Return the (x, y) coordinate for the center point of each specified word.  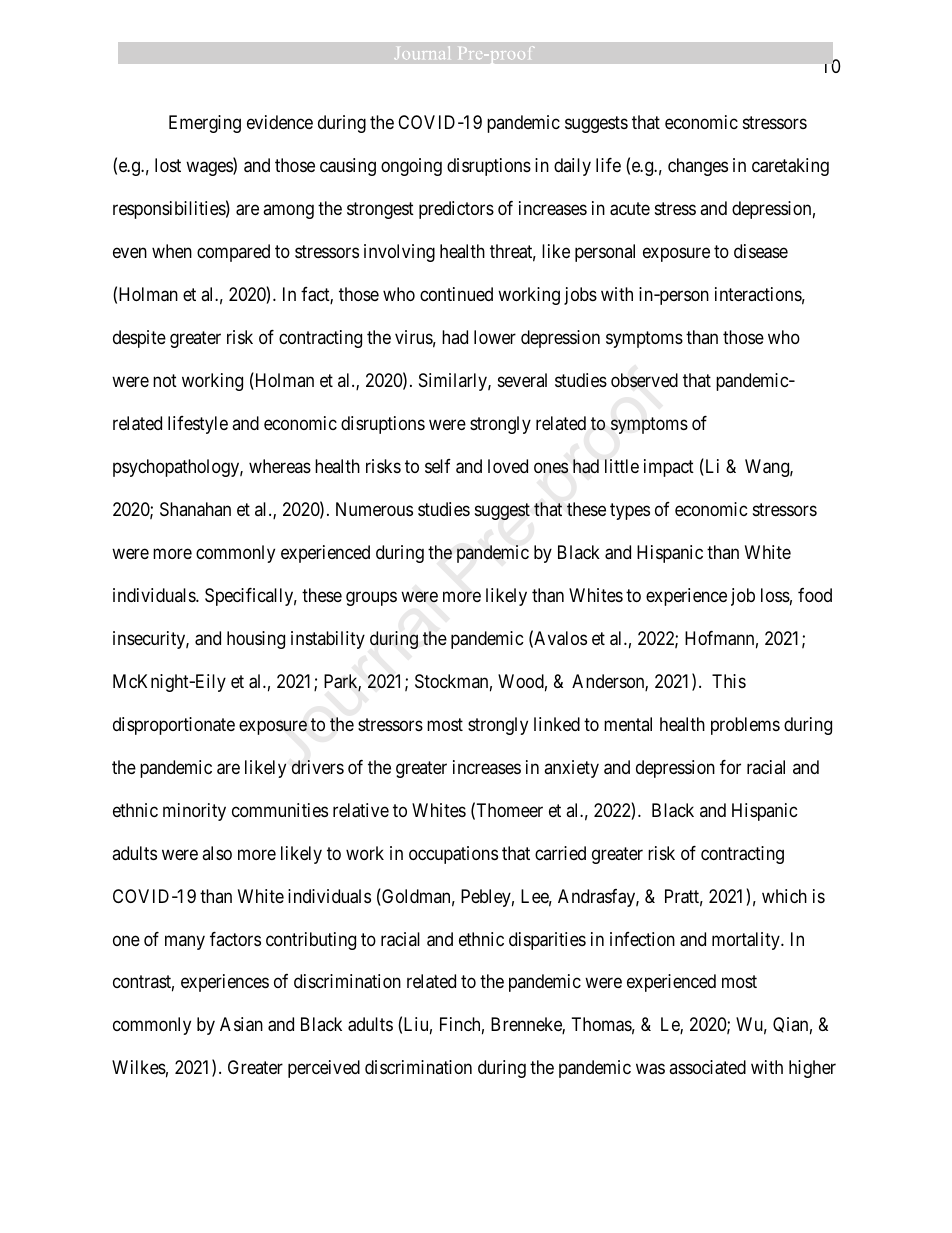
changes (698, 167)
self (438, 466)
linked (557, 724)
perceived (324, 1069)
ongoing (411, 167)
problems (745, 726)
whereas (280, 466)
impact (669, 468)
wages (210, 168)
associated (707, 1067)
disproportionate (174, 726)
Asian (241, 1024)
